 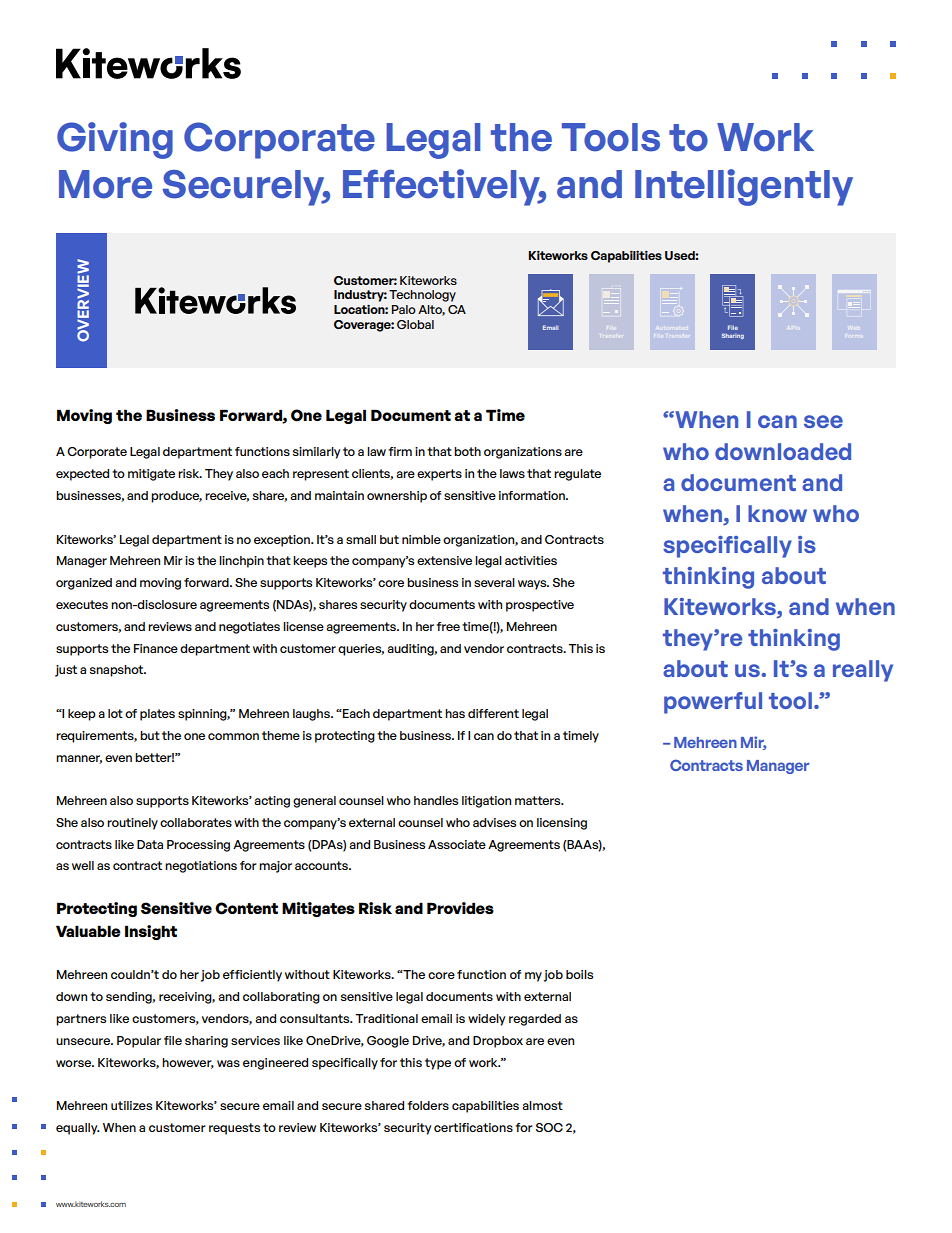 What do you see at coordinates (82, 475) in the screenshot?
I see `expected` at bounding box center [82, 475].
